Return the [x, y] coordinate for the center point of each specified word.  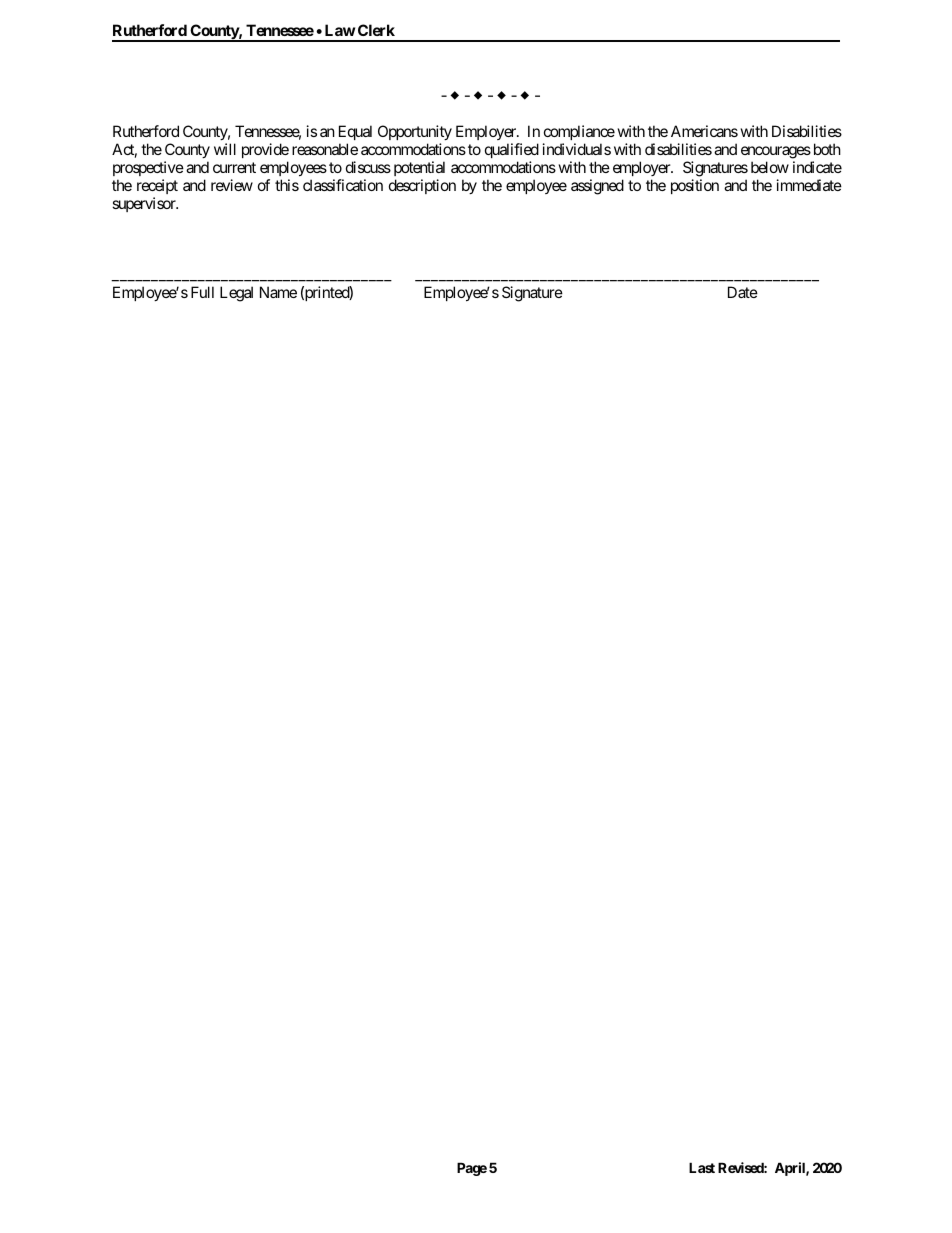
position [695, 186]
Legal [236, 294]
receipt [157, 186]
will [225, 149]
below [770, 167]
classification [343, 185]
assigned [597, 187]
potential [419, 168]
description [422, 186]
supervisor [145, 204]
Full [202, 292]
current [234, 167]
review [232, 185]
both [827, 149]
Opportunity [415, 132]
